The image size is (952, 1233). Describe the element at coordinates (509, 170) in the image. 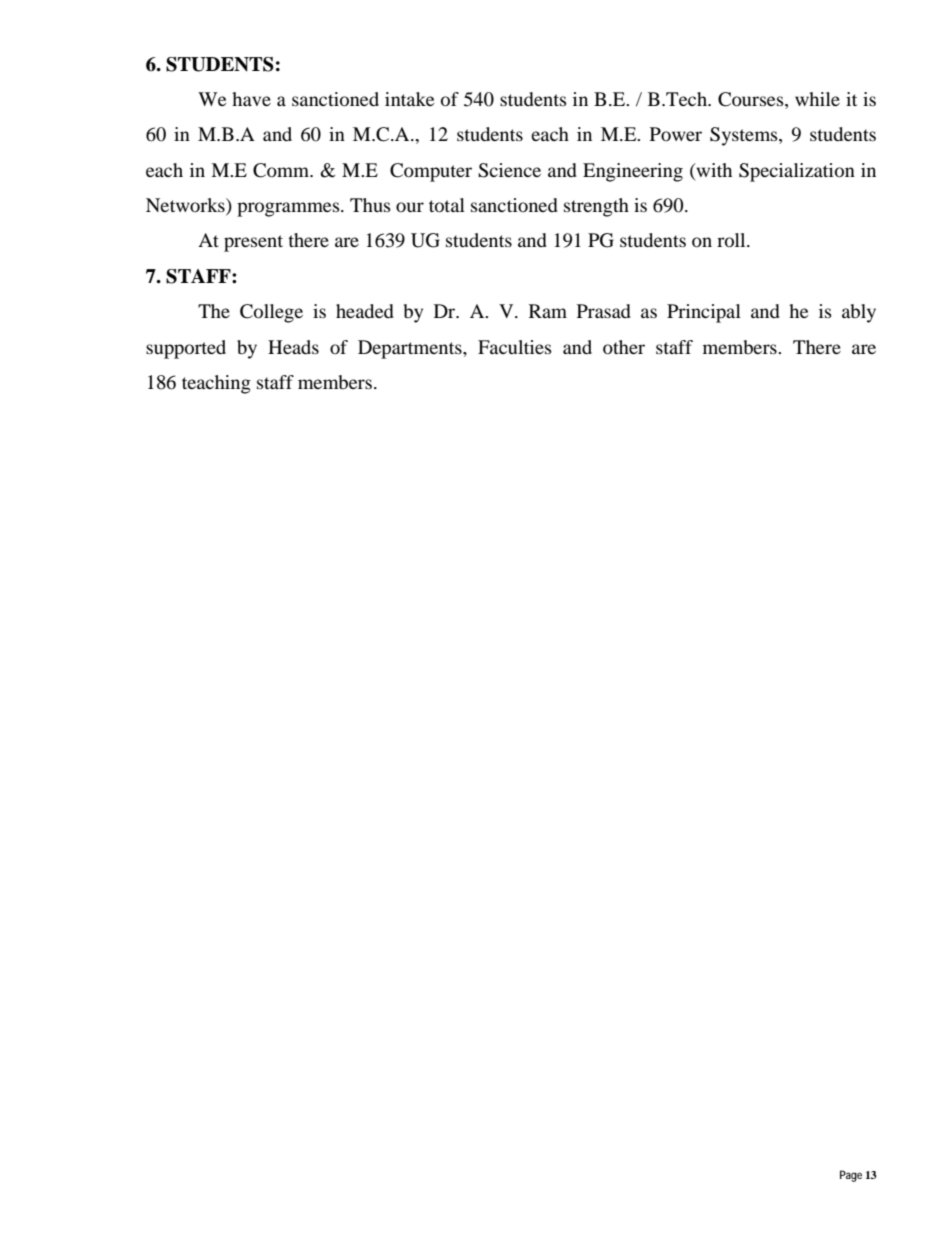

I see `Science` at that location.
